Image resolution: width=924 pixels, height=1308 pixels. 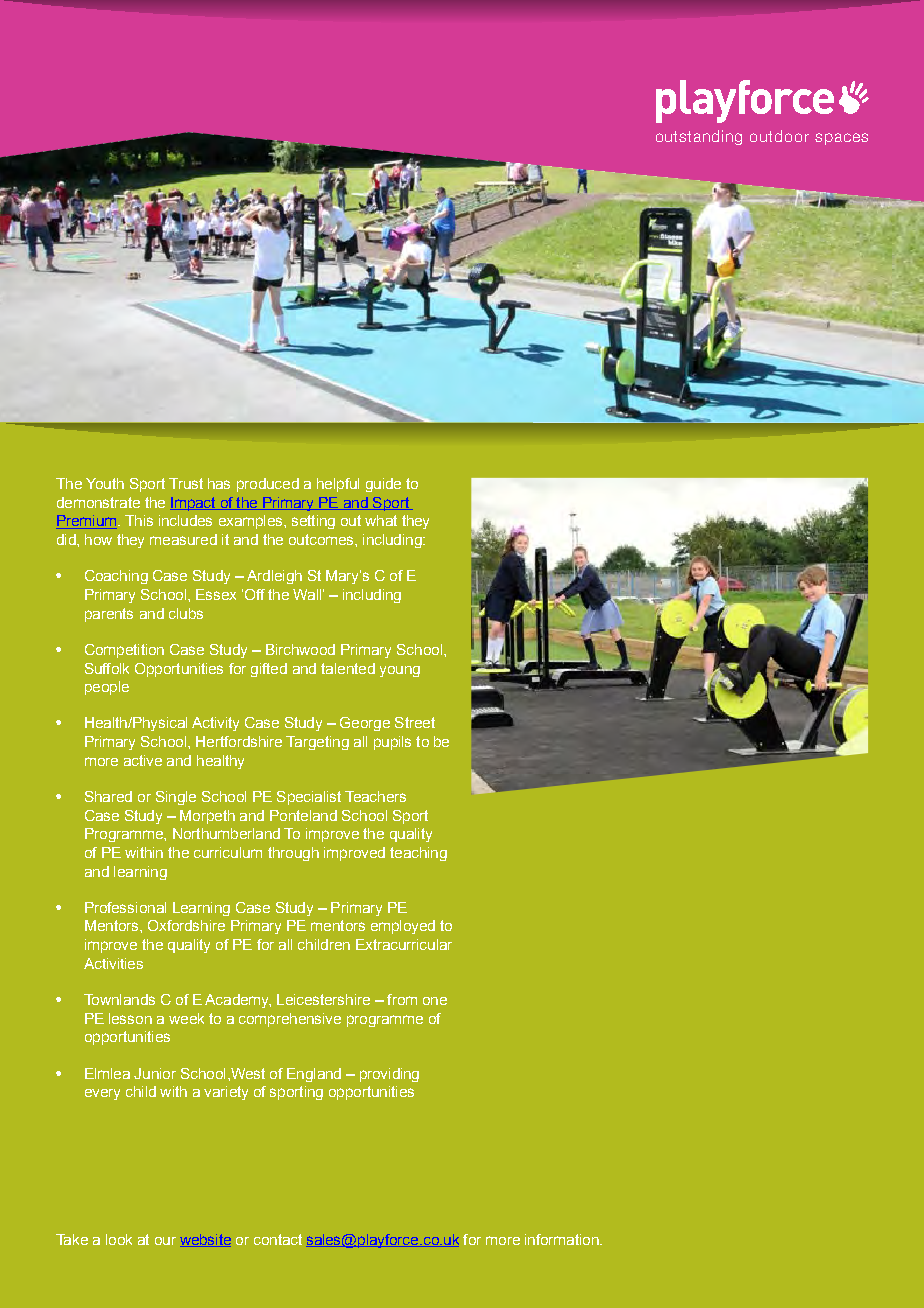 What do you see at coordinates (400, 671) in the screenshot?
I see `young` at bounding box center [400, 671].
